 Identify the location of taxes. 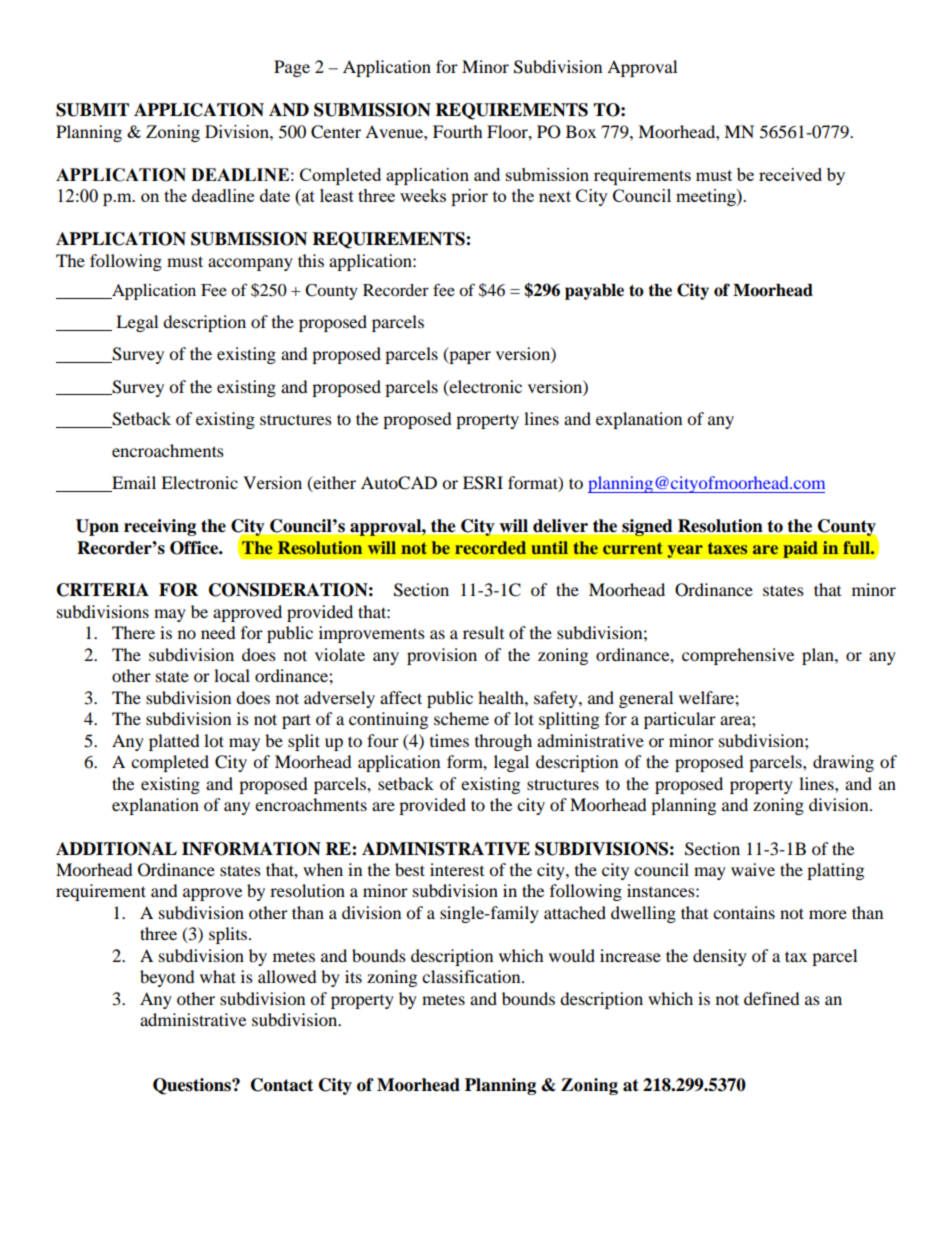
(727, 548).
